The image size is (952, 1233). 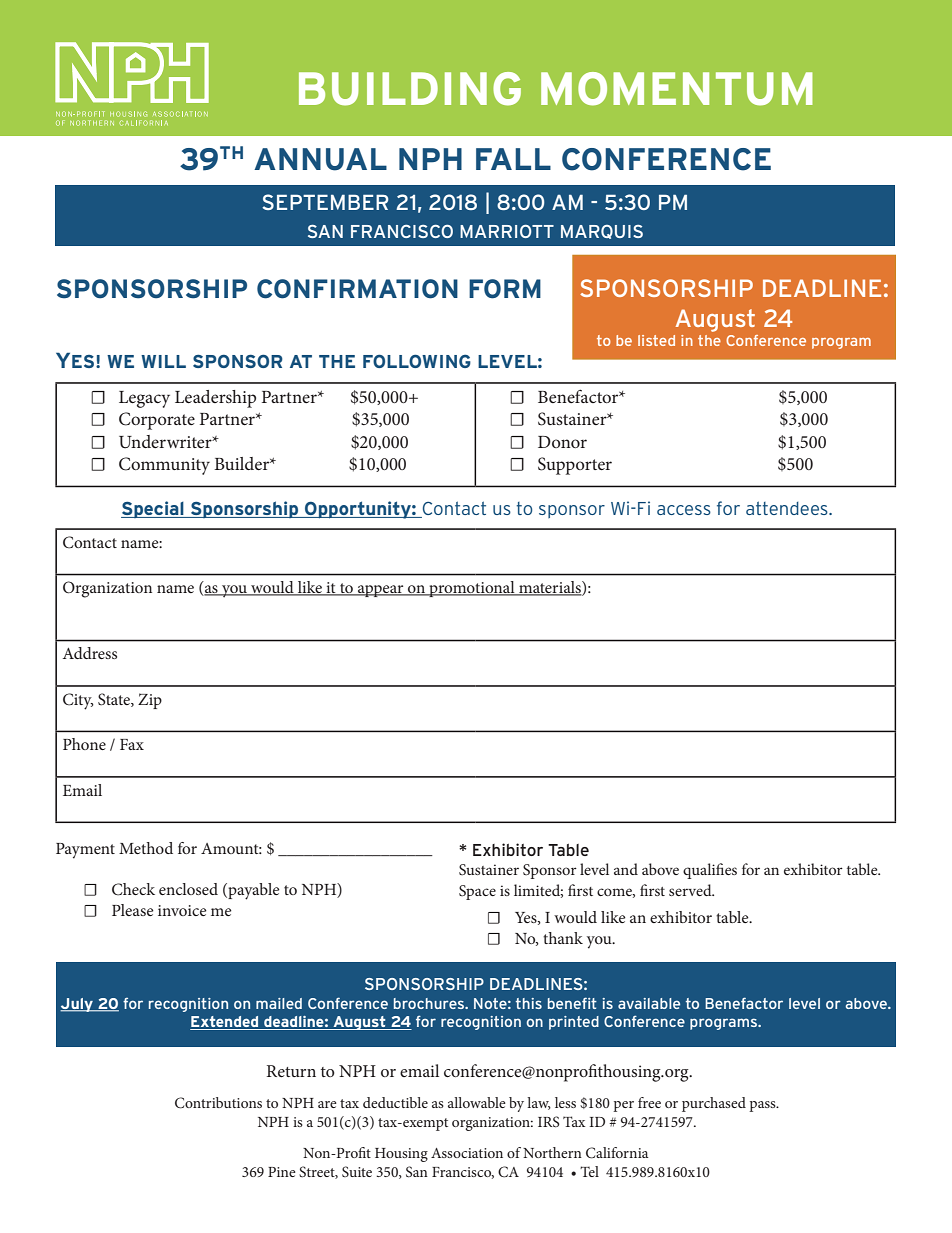 I want to click on MOMENTUM, so click(x=677, y=89).
